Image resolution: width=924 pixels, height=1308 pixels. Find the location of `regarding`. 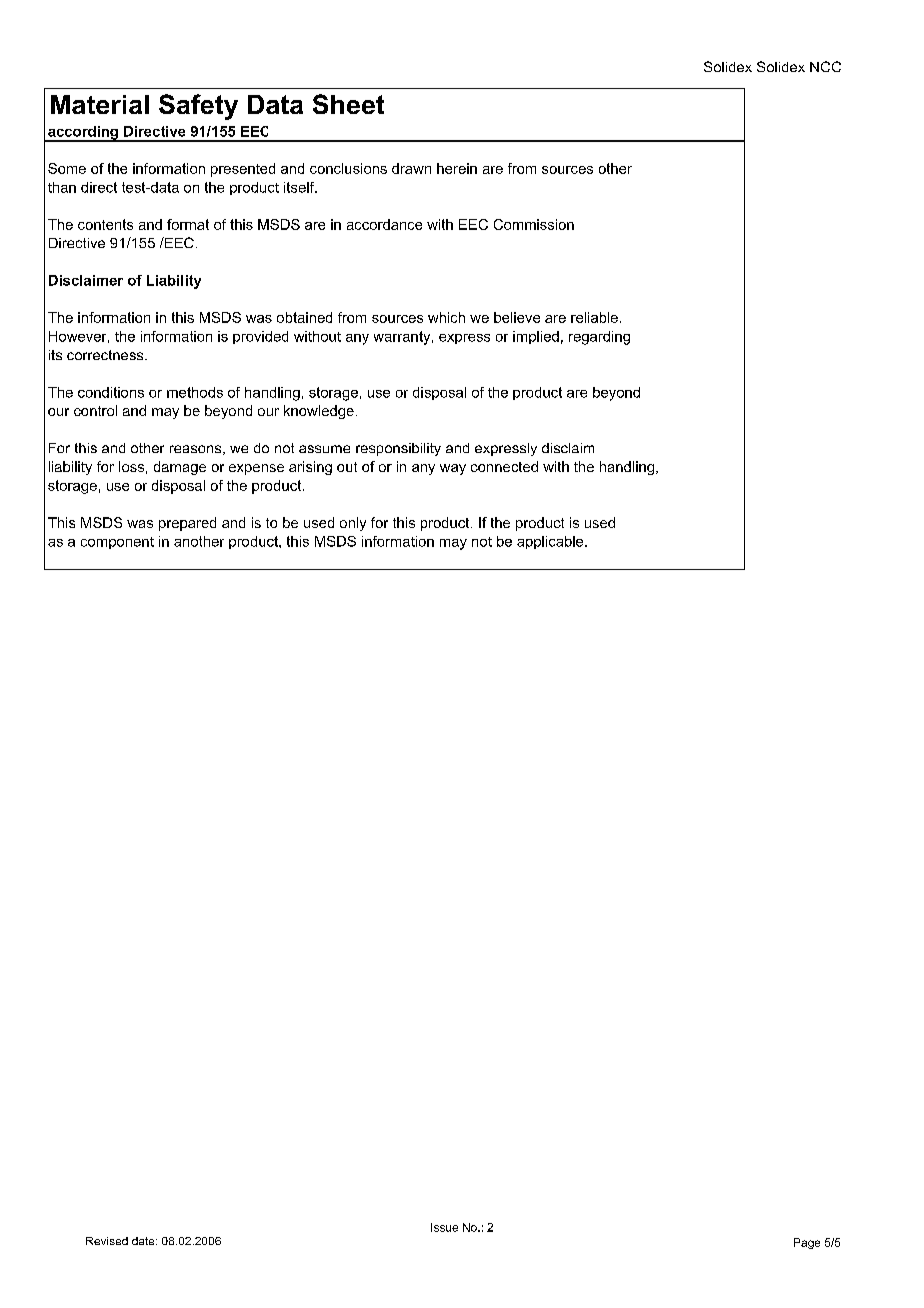

regarding is located at coordinates (599, 338).
